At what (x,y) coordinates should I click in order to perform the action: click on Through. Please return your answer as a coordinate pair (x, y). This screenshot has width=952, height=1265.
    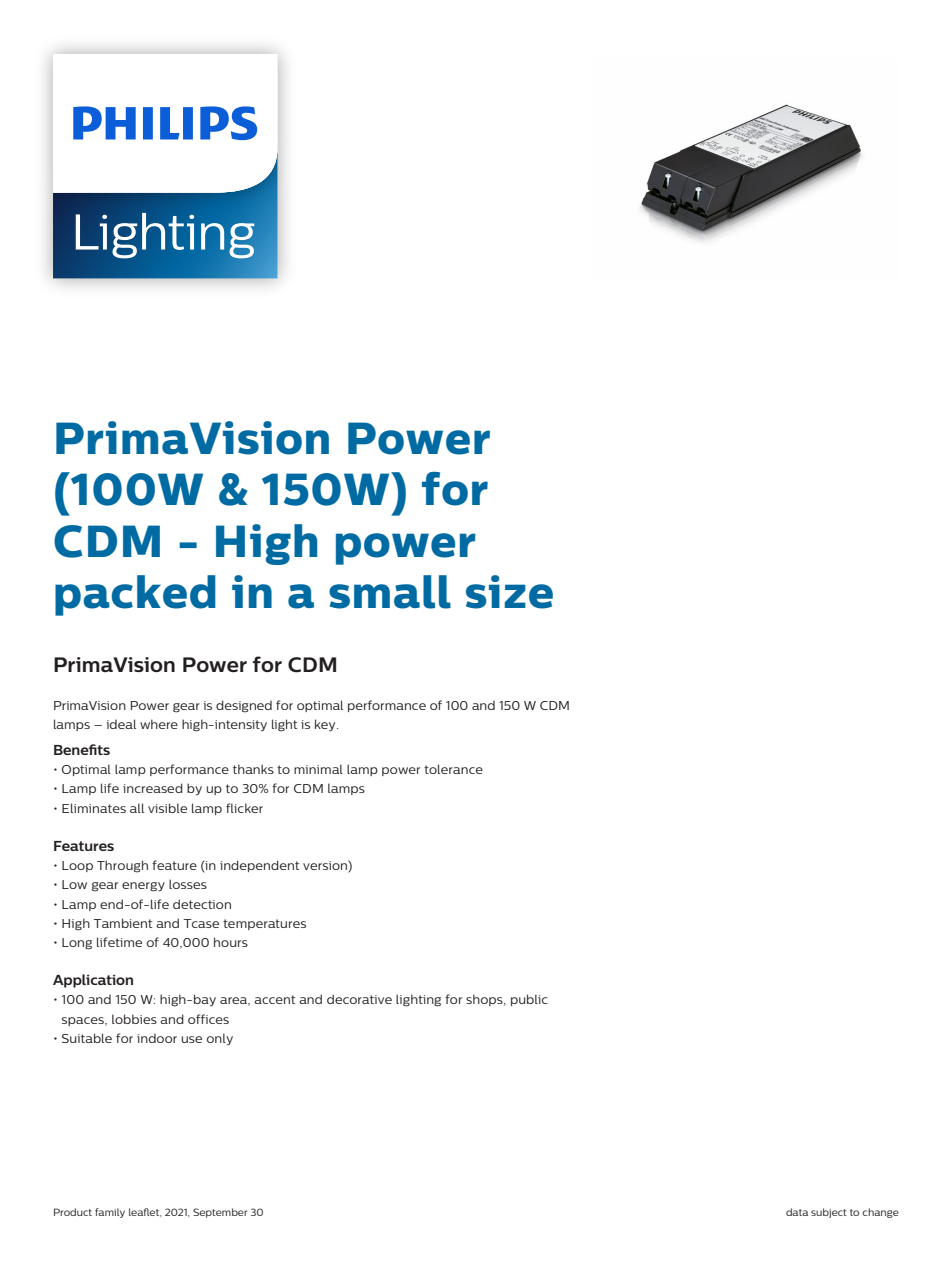
    Looking at the image, I should click on (122, 866).
